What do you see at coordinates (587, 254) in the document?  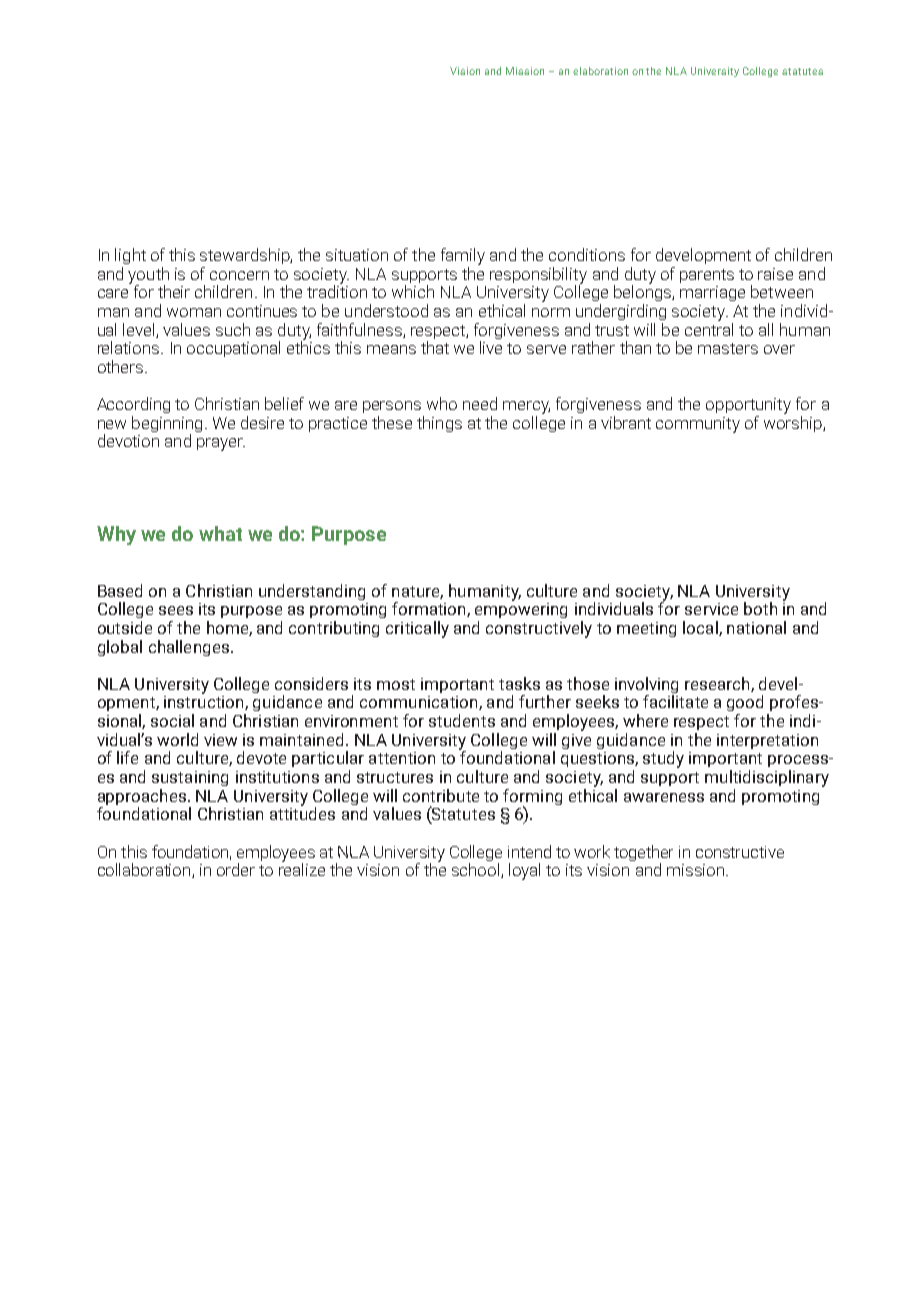 I see `conditions` at bounding box center [587, 254].
